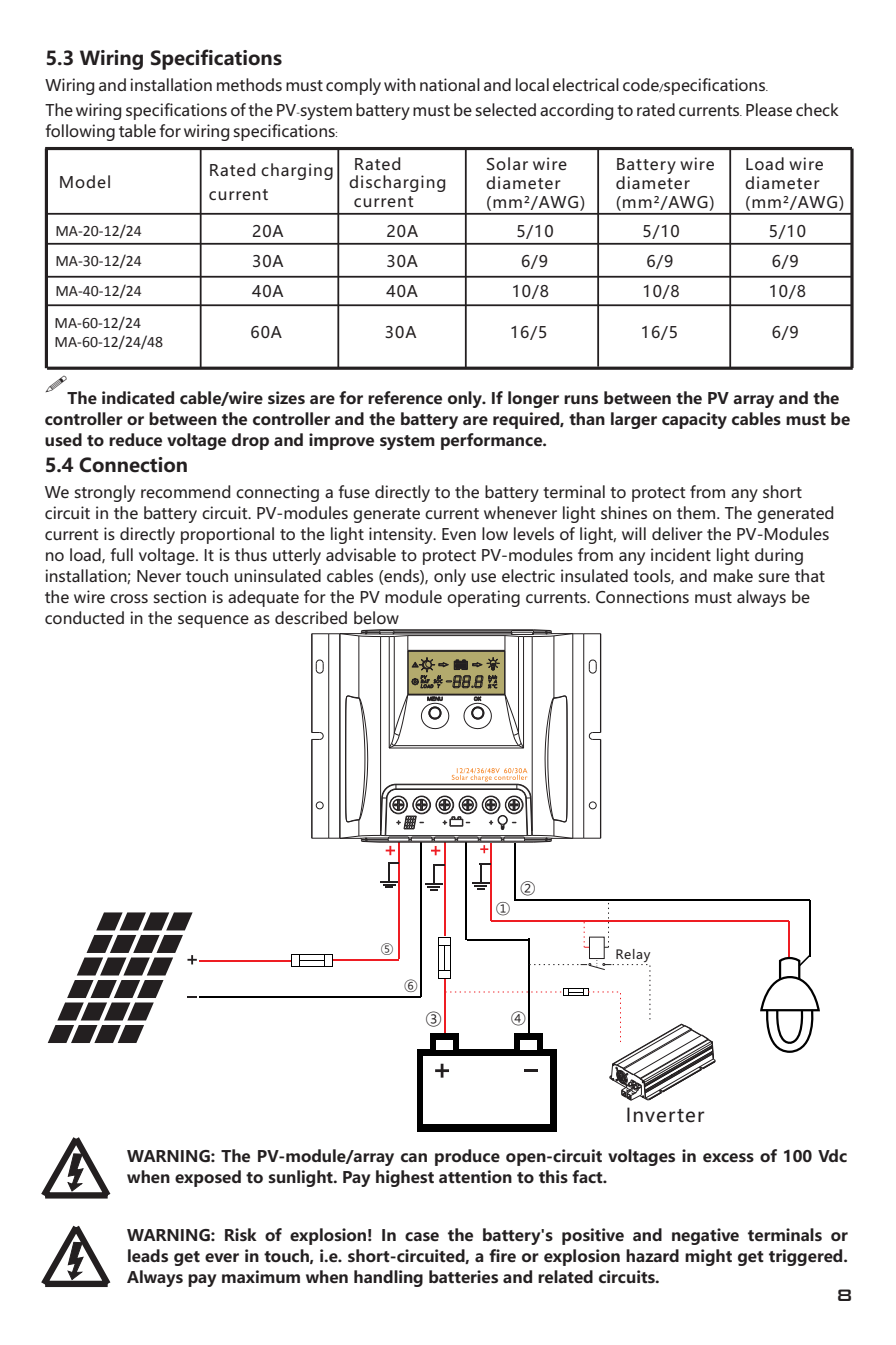  Describe the element at coordinates (450, 84) in the image. I see `national` at that location.
